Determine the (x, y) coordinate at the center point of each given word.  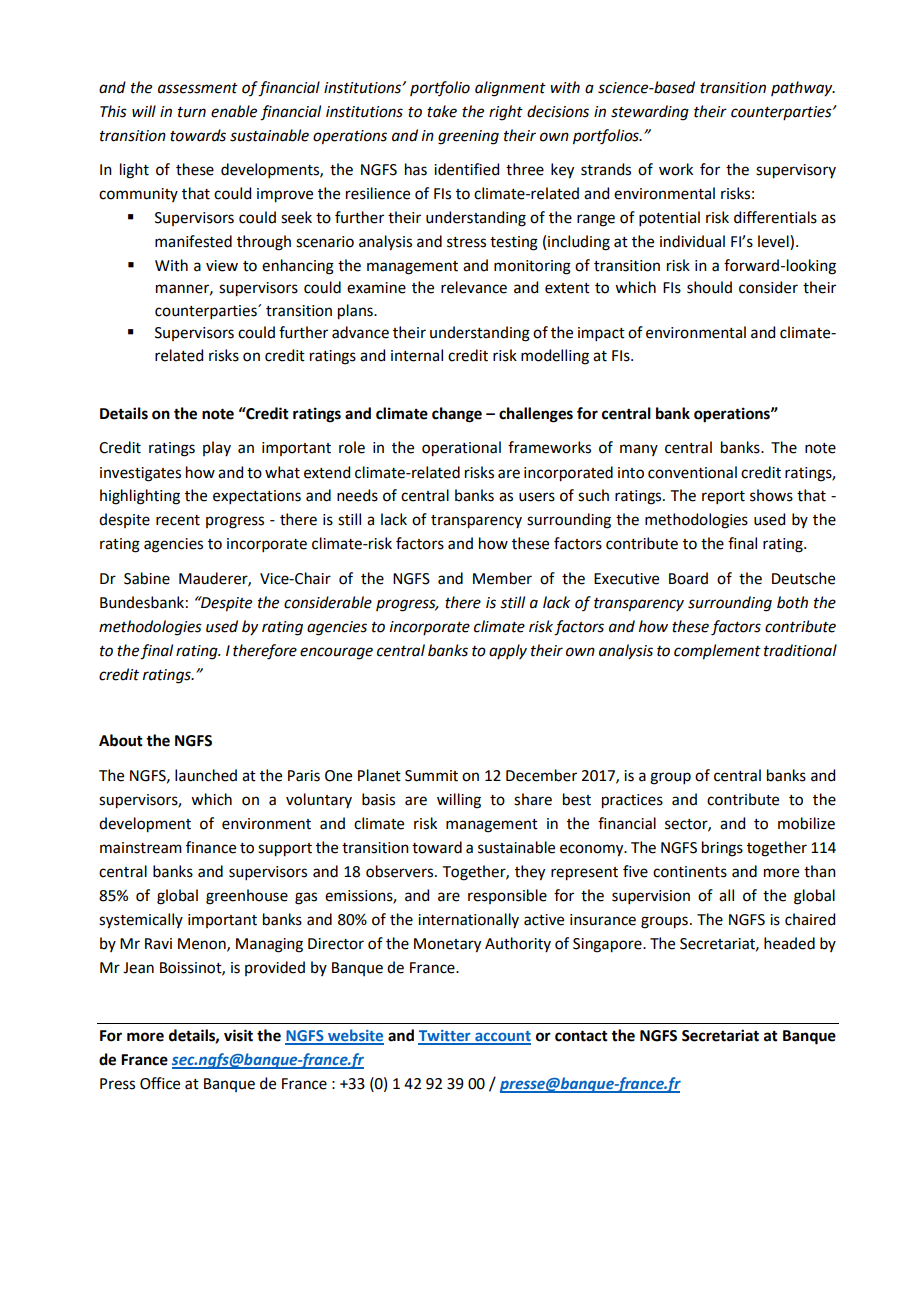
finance (211, 847)
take (442, 111)
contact (581, 1036)
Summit (431, 776)
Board (688, 578)
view (222, 266)
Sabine (147, 578)
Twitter (445, 1037)
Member (502, 578)
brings (722, 849)
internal (417, 355)
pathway (803, 89)
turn (192, 112)
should (709, 287)
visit (238, 1035)
